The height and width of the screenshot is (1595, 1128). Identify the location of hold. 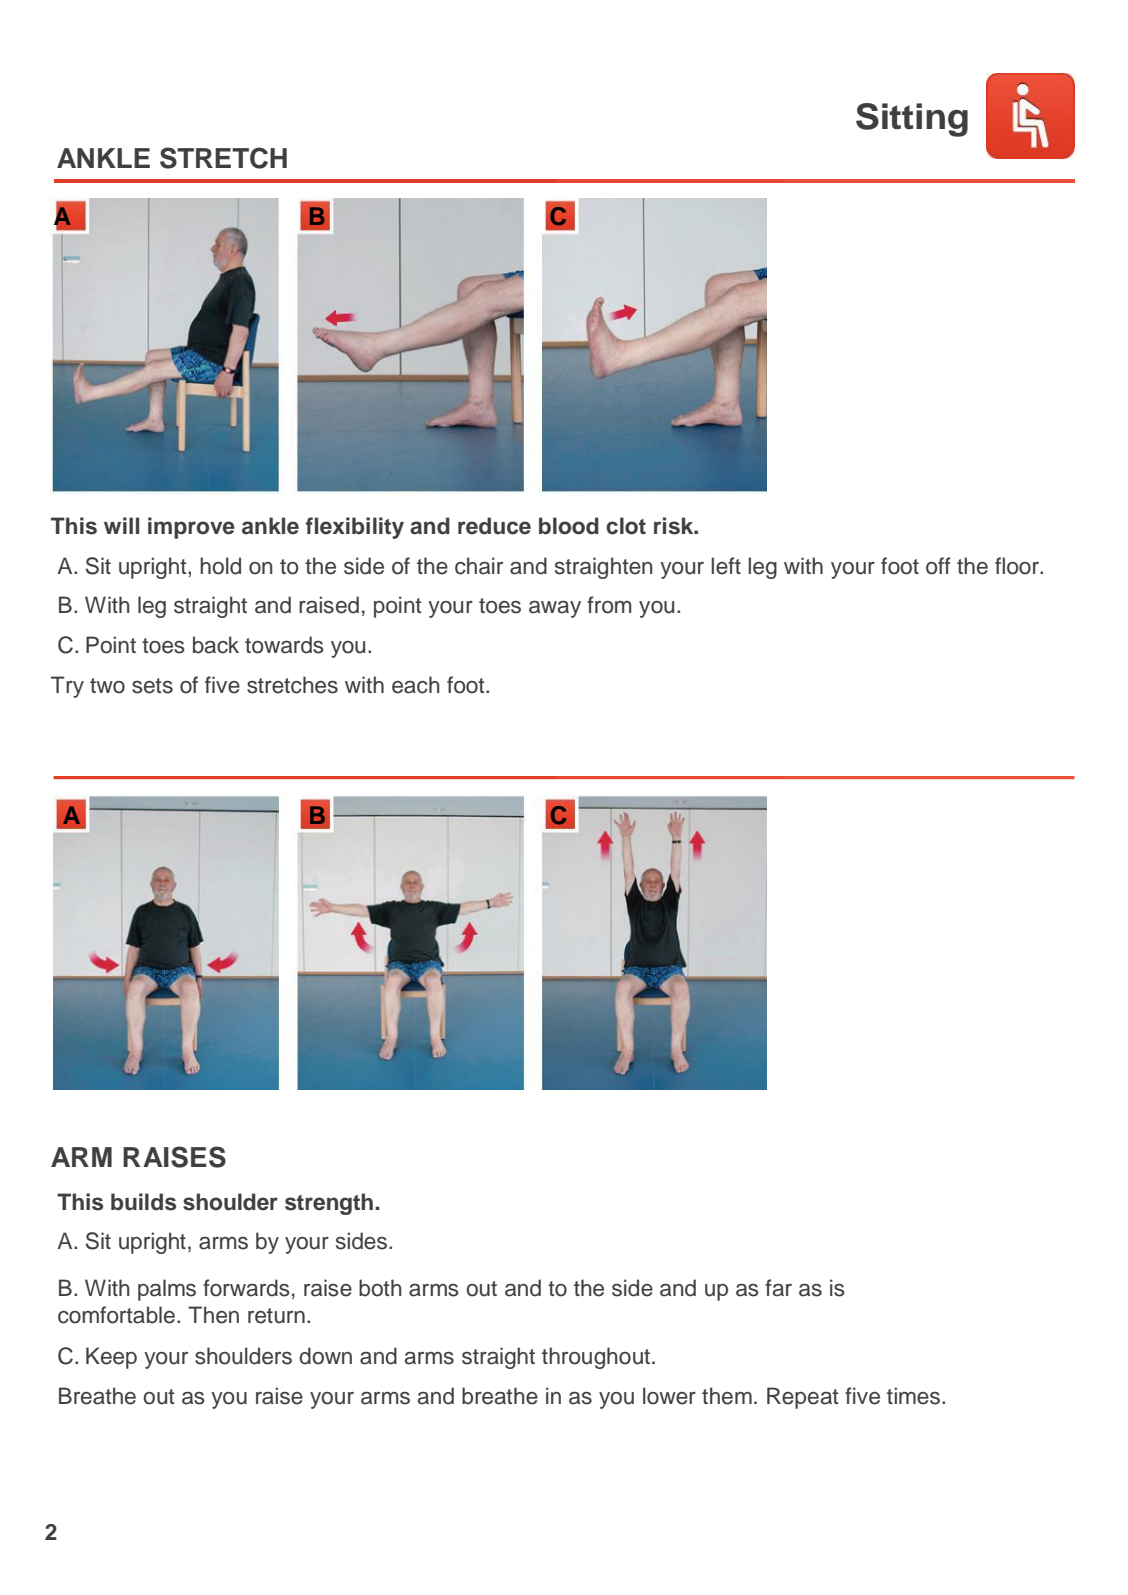
(220, 566).
